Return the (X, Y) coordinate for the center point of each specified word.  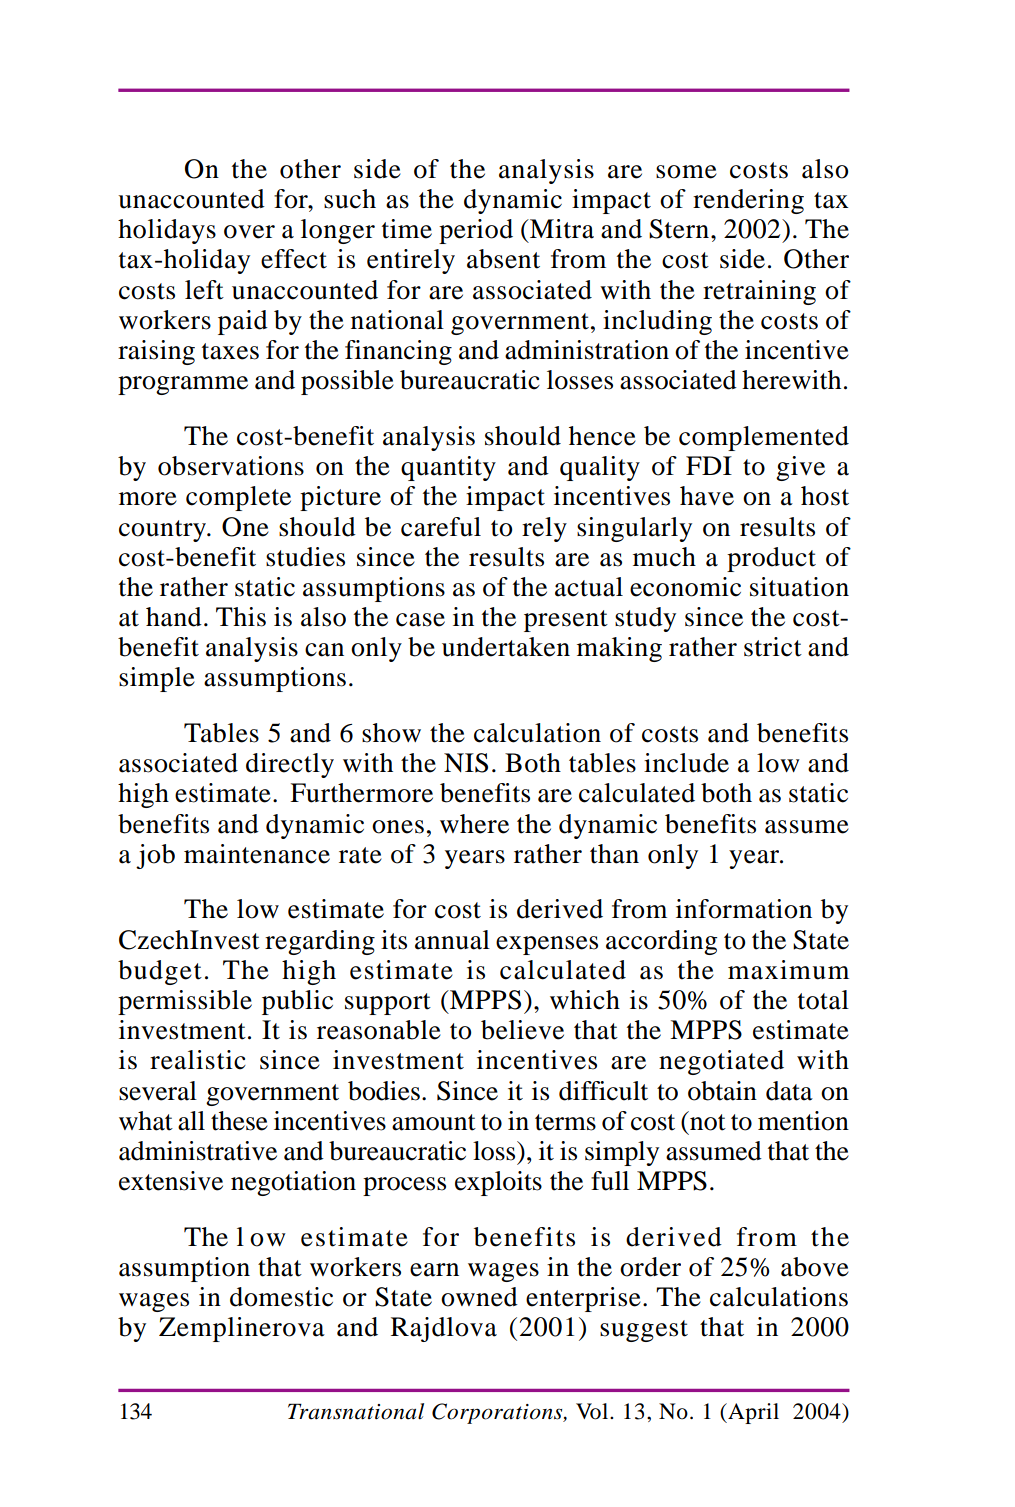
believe (522, 1030)
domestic (281, 1297)
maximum (788, 970)
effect (294, 259)
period (476, 231)
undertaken (506, 647)
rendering (748, 201)
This (241, 617)
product (771, 559)
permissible (185, 1002)
